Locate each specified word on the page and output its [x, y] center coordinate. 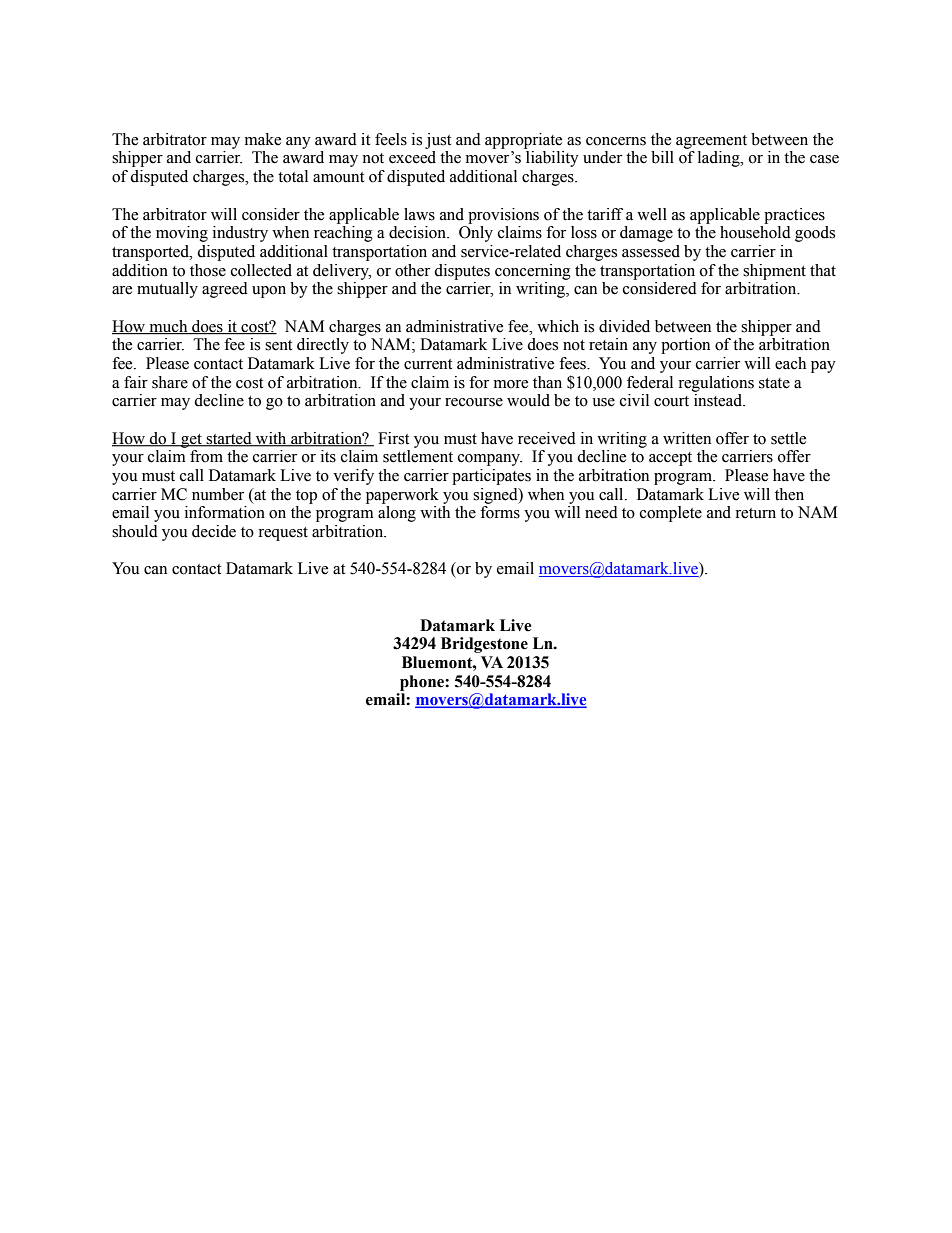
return [755, 513]
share [170, 382]
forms [500, 512]
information [225, 512]
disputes [462, 272]
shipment [774, 272]
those [208, 270]
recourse [474, 402]
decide [214, 531]
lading [720, 159]
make [263, 139]
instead [719, 400]
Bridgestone [484, 645]
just [438, 141]
